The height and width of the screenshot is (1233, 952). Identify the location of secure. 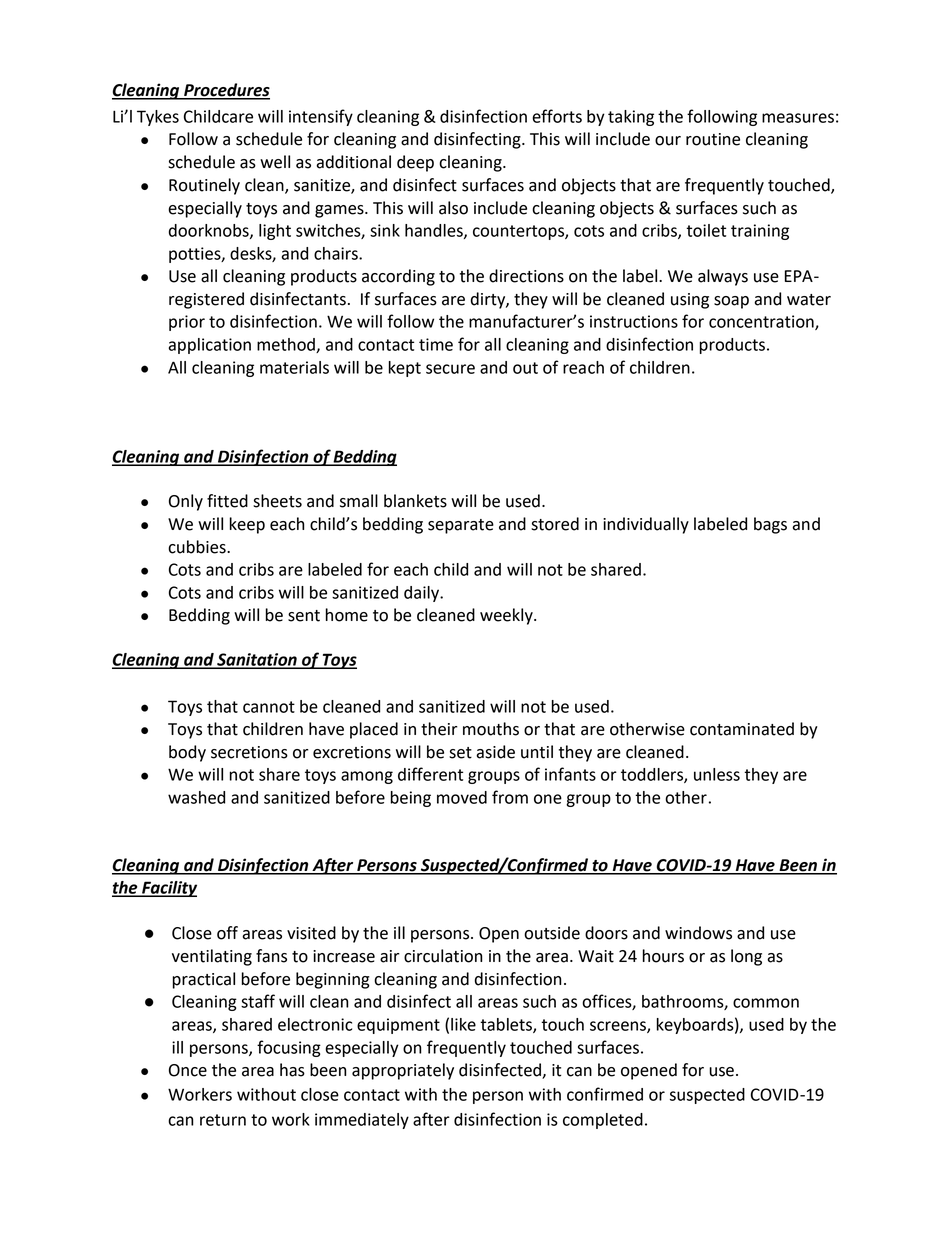
(450, 369).
